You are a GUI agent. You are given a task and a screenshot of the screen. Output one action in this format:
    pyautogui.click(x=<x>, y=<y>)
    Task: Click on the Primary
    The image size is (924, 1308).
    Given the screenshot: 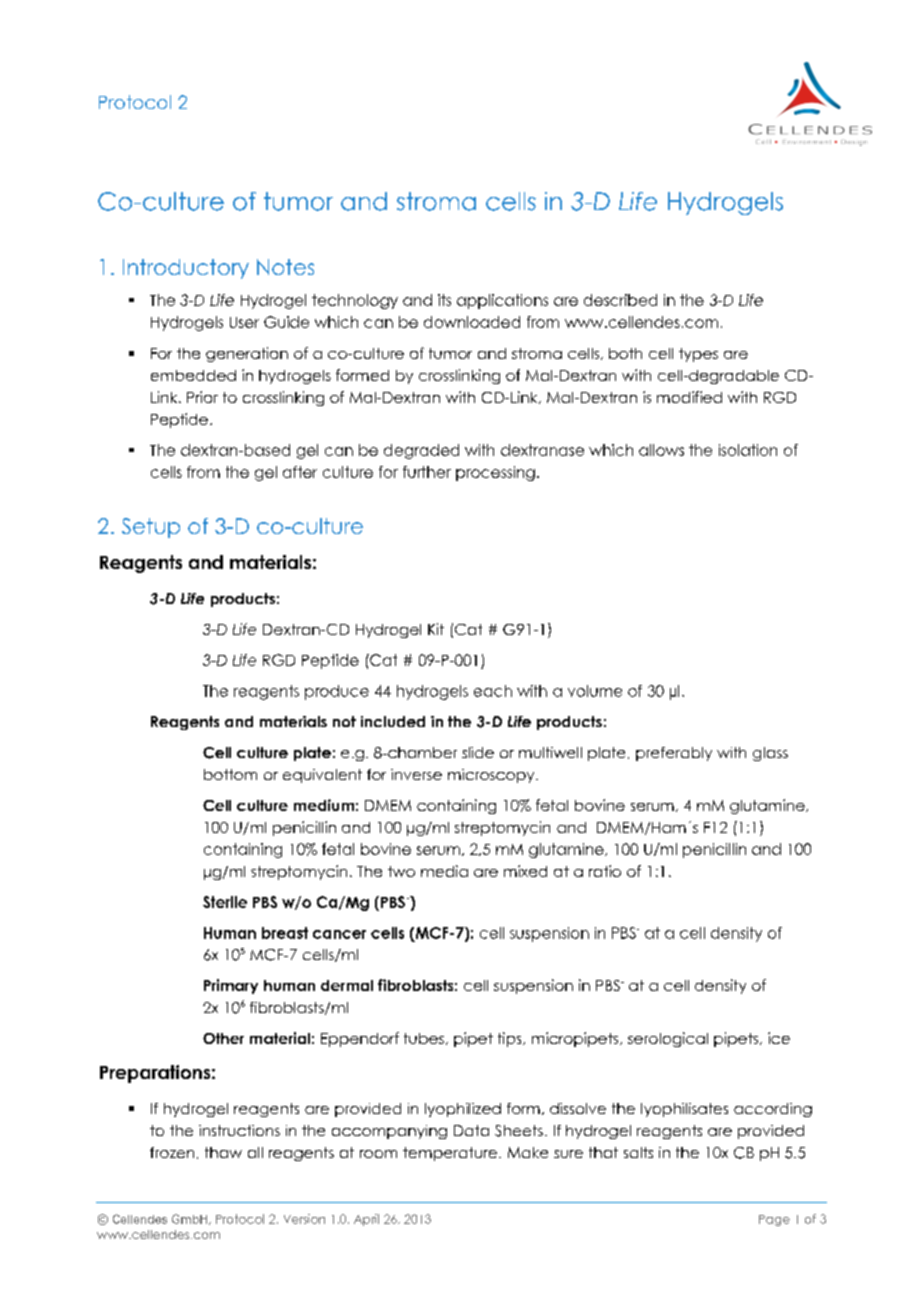 What is the action you would take?
    pyautogui.click(x=231, y=986)
